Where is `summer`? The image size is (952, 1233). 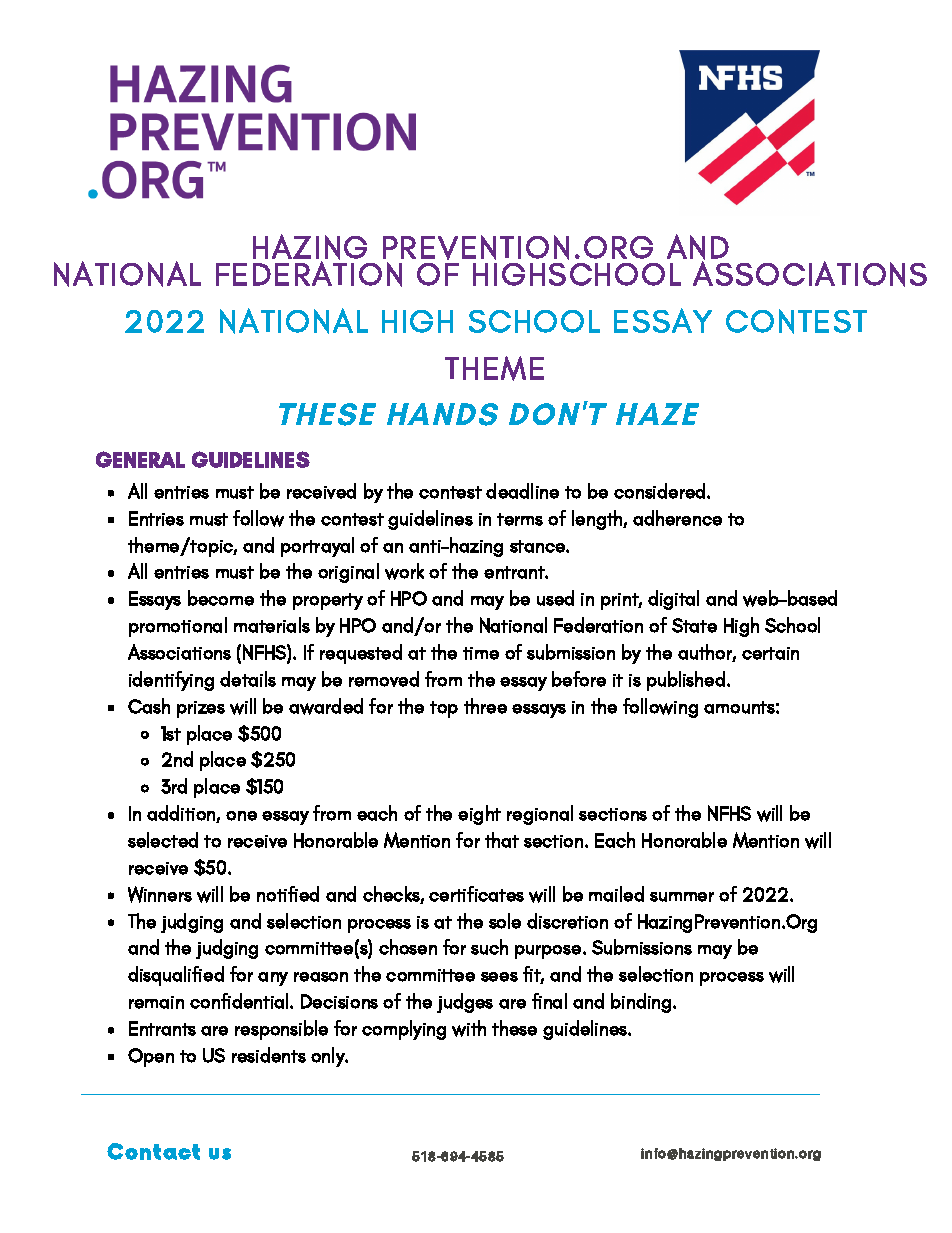 summer is located at coordinates (682, 897).
